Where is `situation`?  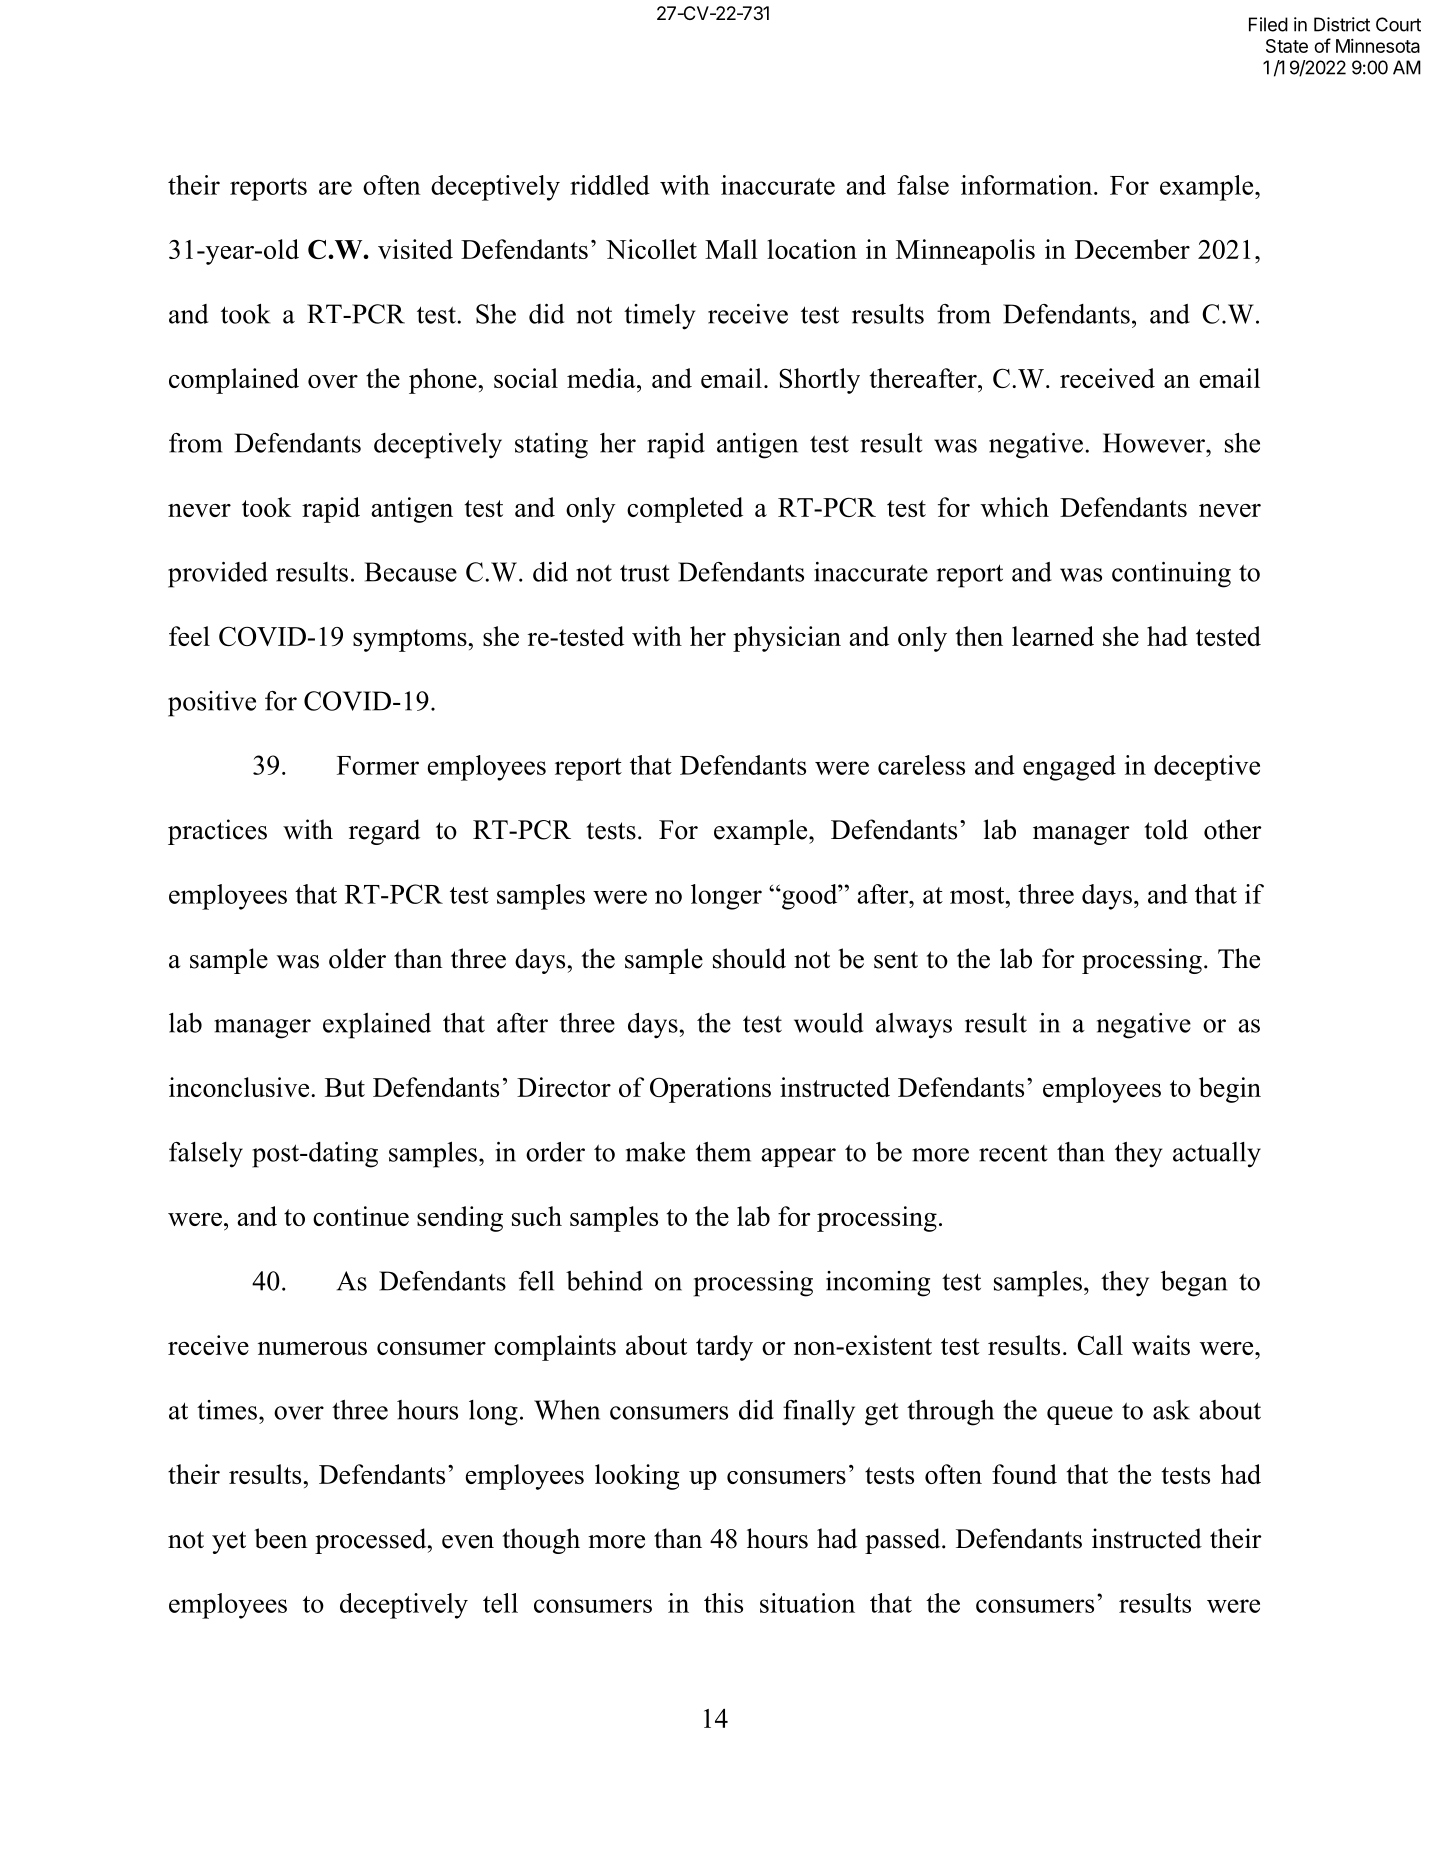 situation is located at coordinates (807, 1603).
